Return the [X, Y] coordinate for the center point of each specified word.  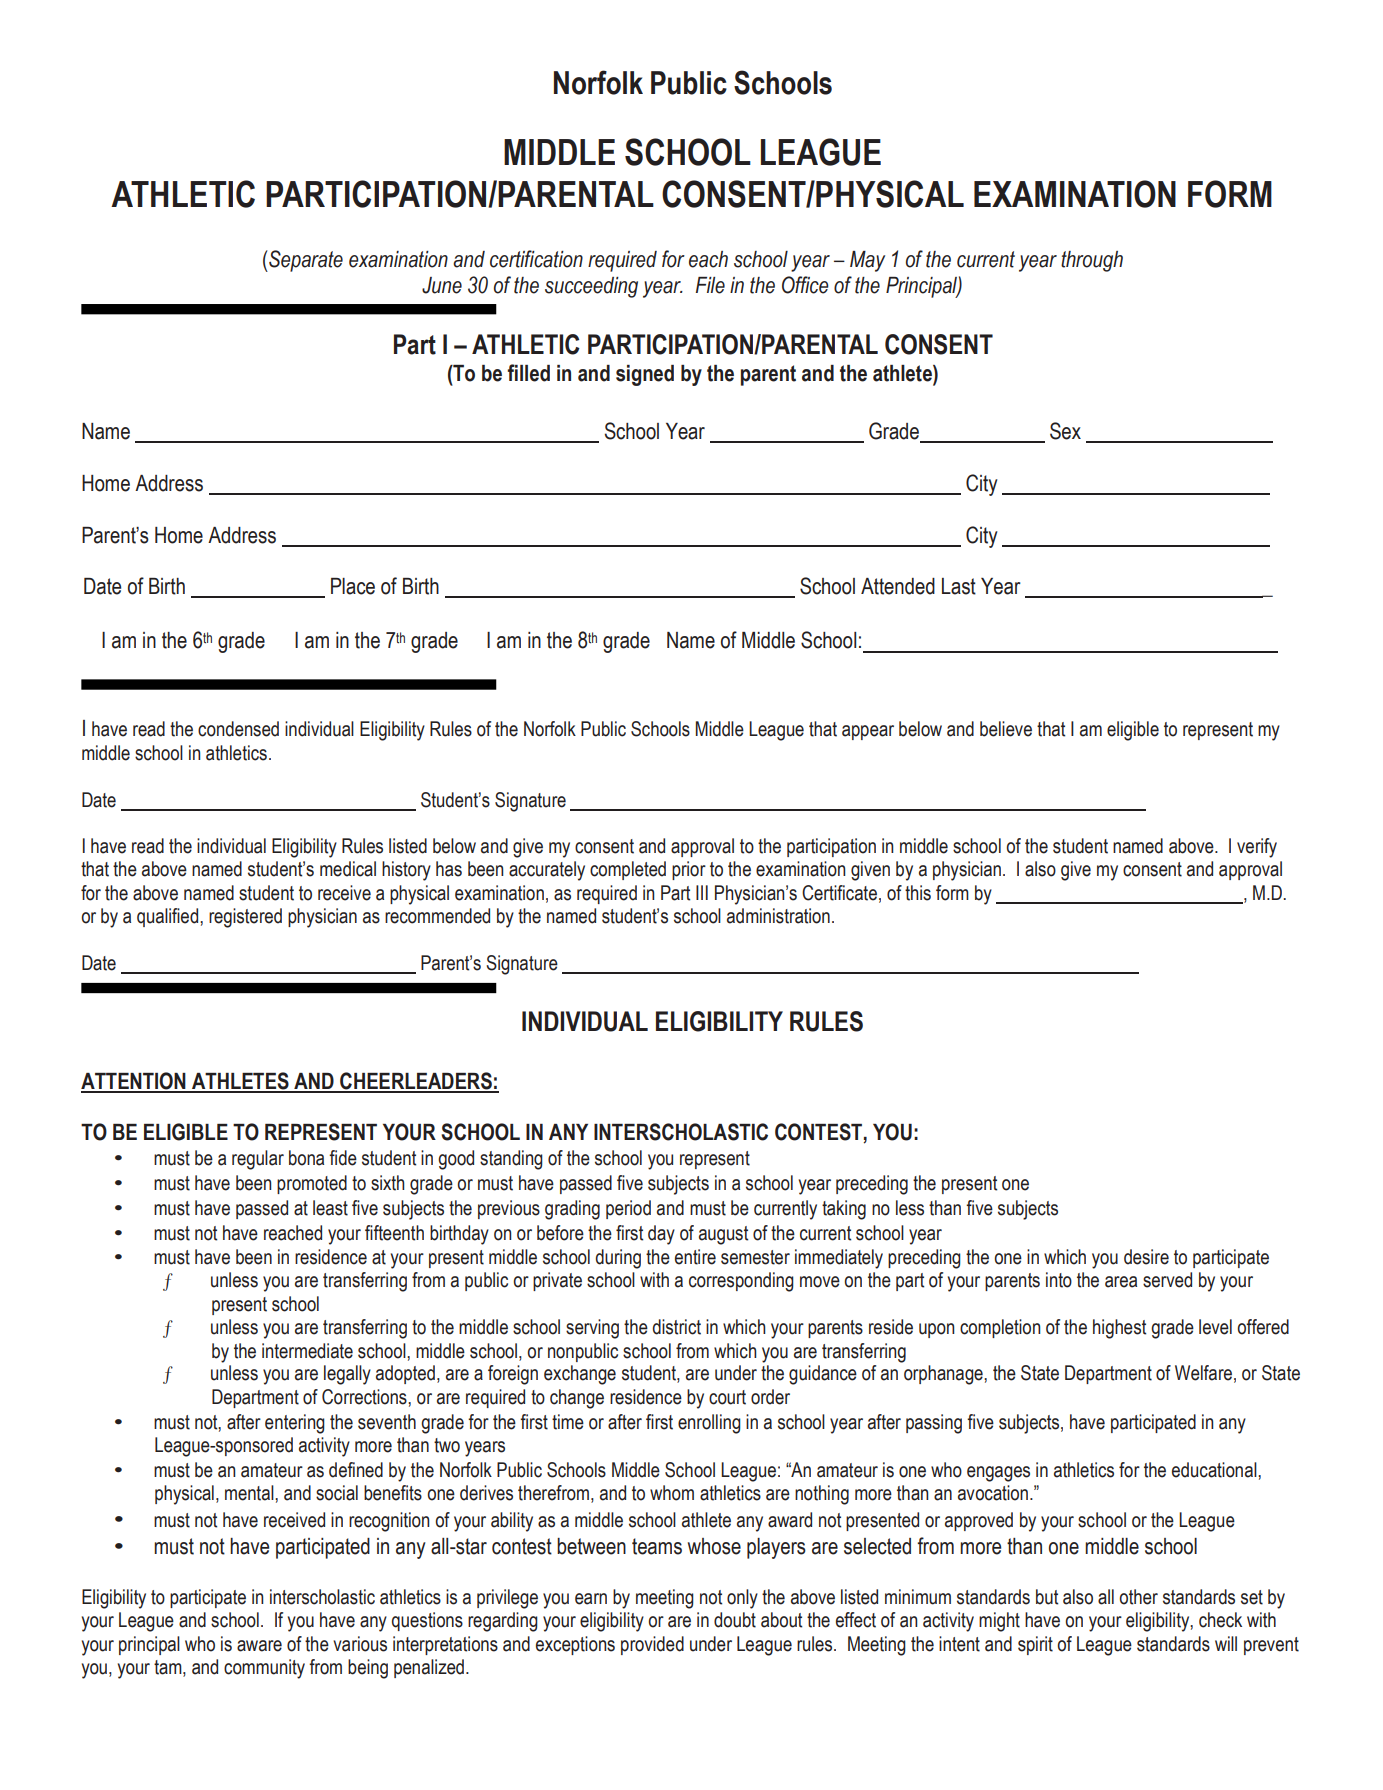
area [1121, 1282]
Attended [898, 586]
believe [1006, 729]
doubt [735, 1620]
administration [778, 916]
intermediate [307, 1351]
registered [245, 918]
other [1138, 1597]
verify [1257, 848]
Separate [305, 261]
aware [259, 1646]
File [710, 285]
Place [353, 586]
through [1092, 261]
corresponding [741, 1282]
